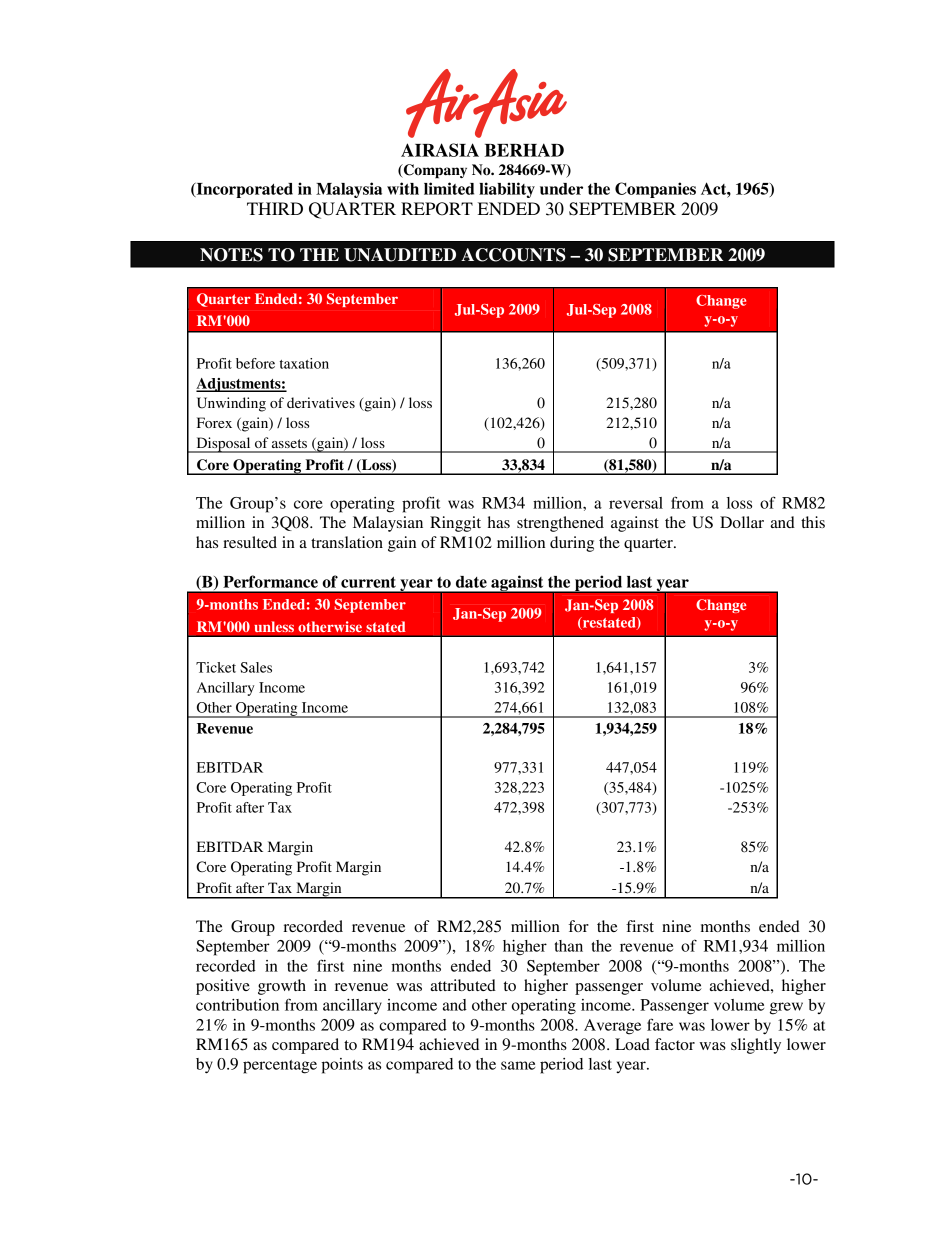 Image resolution: width=952 pixels, height=1233 pixels. I want to click on Companies, so click(655, 190).
